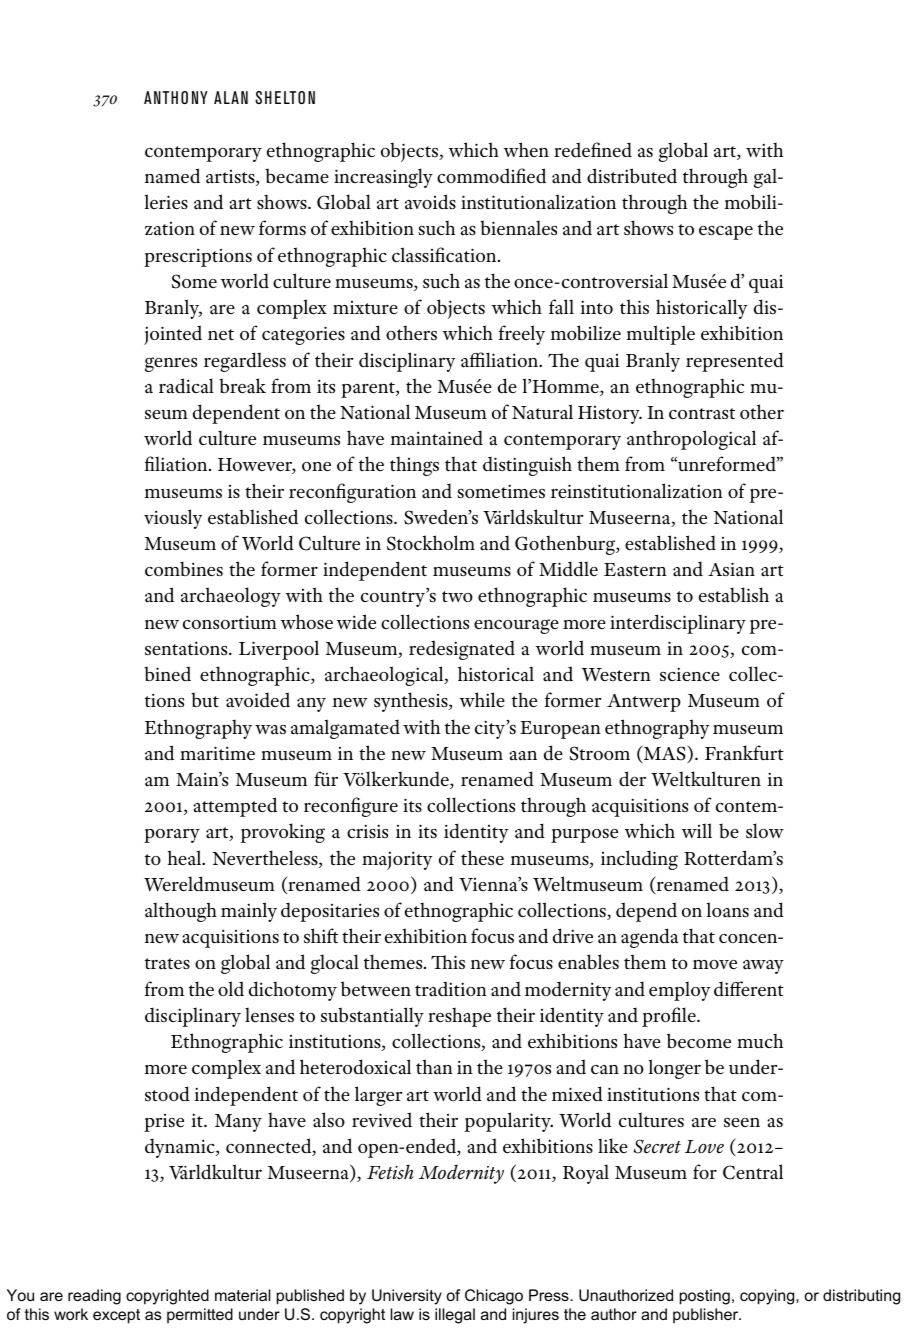 The width and height of the document is (908, 1343). Describe the element at coordinates (726, 233) in the document. I see `escape` at that location.
